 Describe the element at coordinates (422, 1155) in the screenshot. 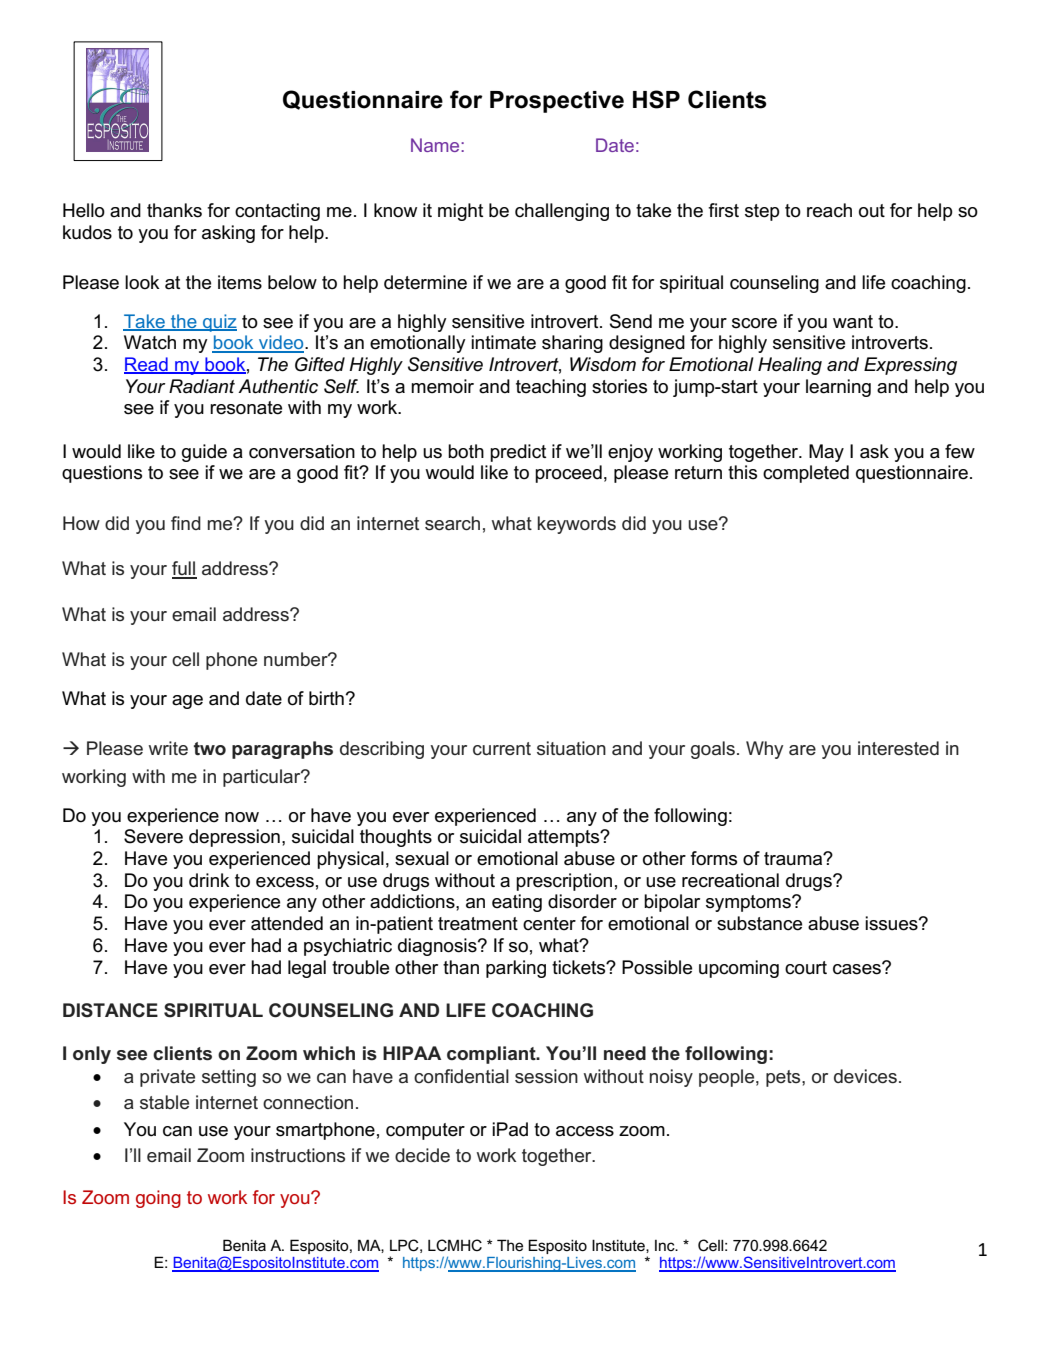

I see `decide` at that location.
